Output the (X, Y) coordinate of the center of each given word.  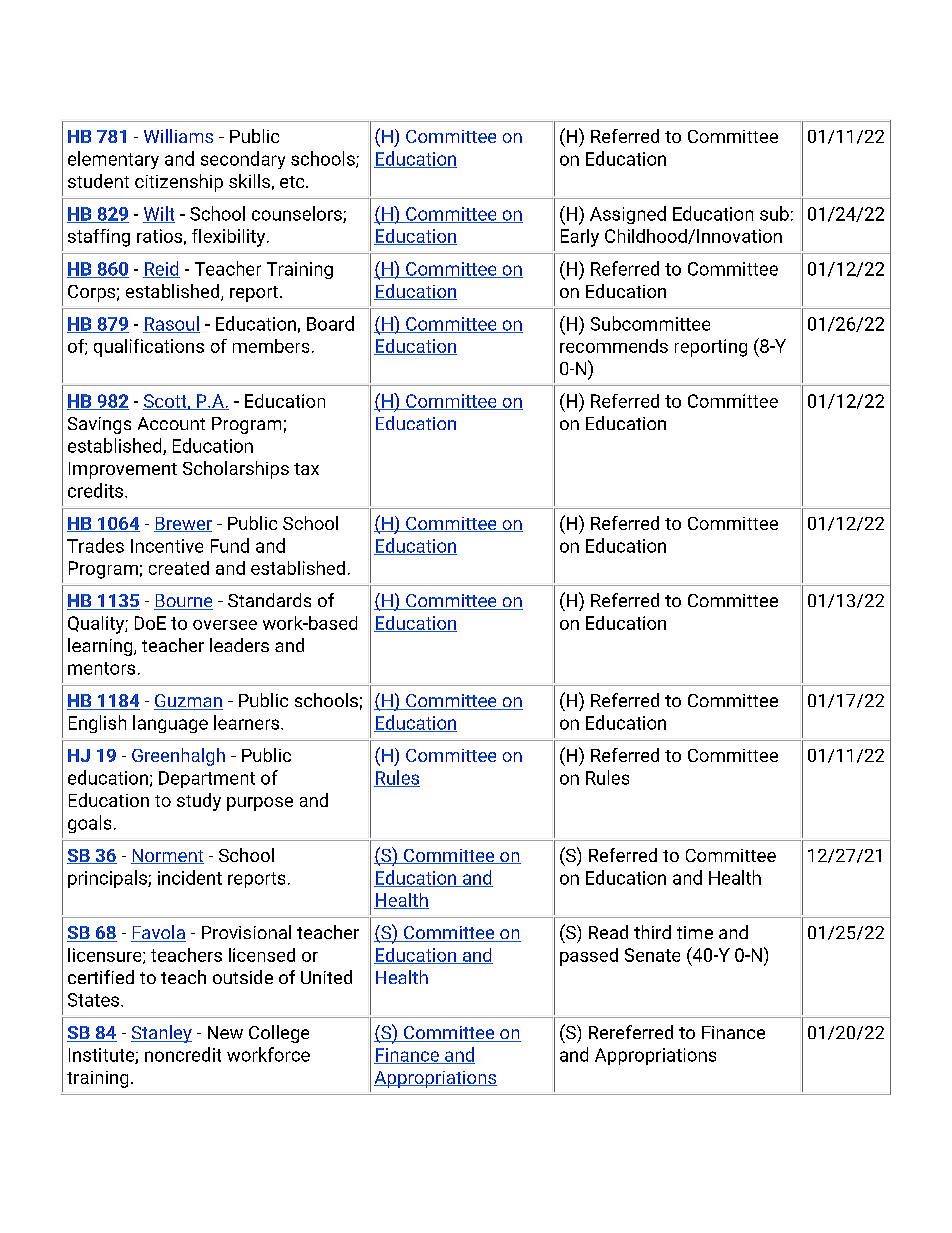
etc (293, 182)
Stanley (161, 1034)
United (326, 977)
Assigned (628, 215)
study (199, 802)
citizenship (179, 183)
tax (306, 469)
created (179, 568)
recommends (614, 346)
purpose (260, 804)
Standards (269, 600)
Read (608, 932)
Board (330, 323)
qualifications (149, 348)
